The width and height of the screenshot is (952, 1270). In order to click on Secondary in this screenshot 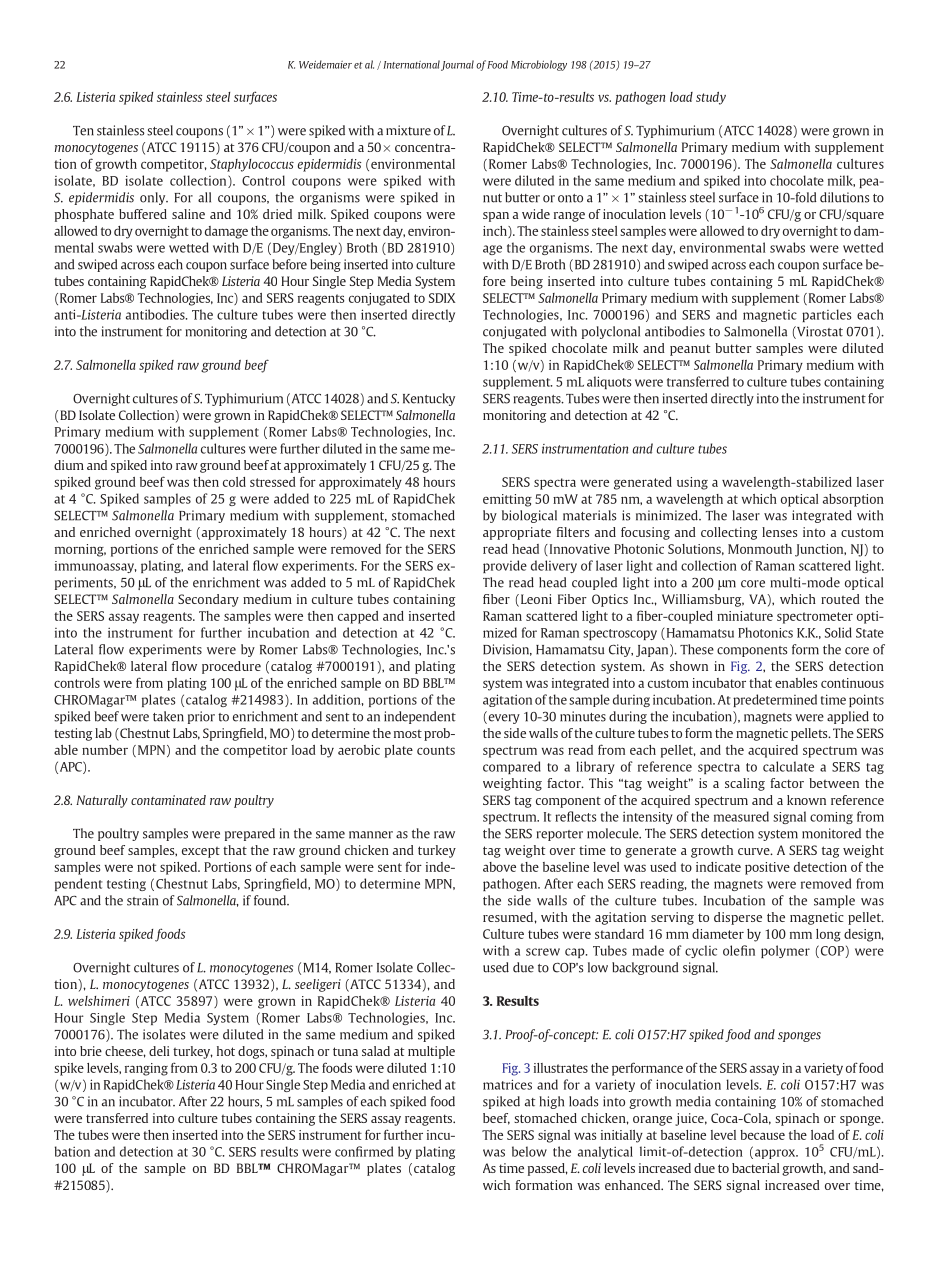, I will do `click(208, 600)`.
